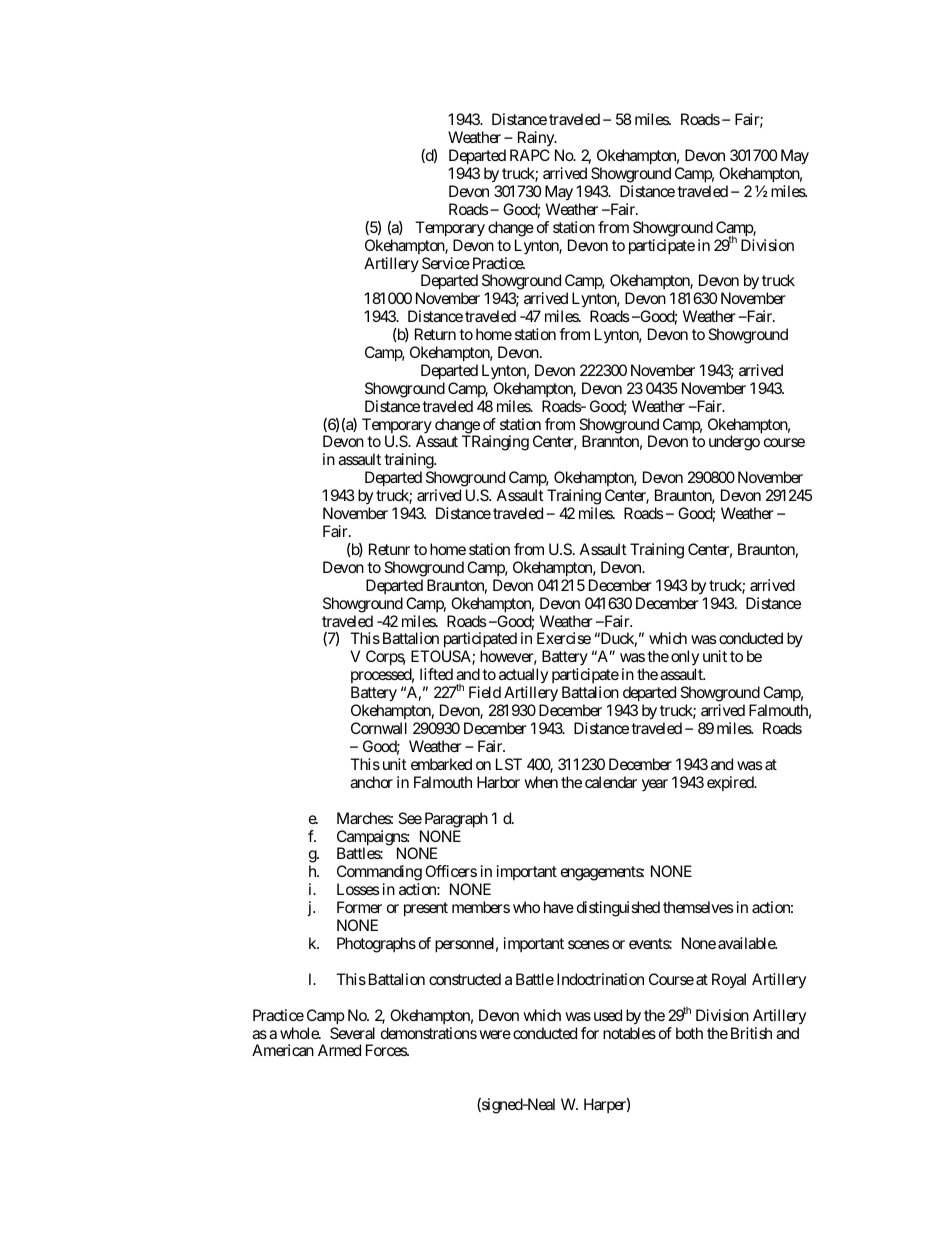 The image size is (952, 1233). What do you see at coordinates (436, 674) in the page?
I see `lifted` at bounding box center [436, 674].
